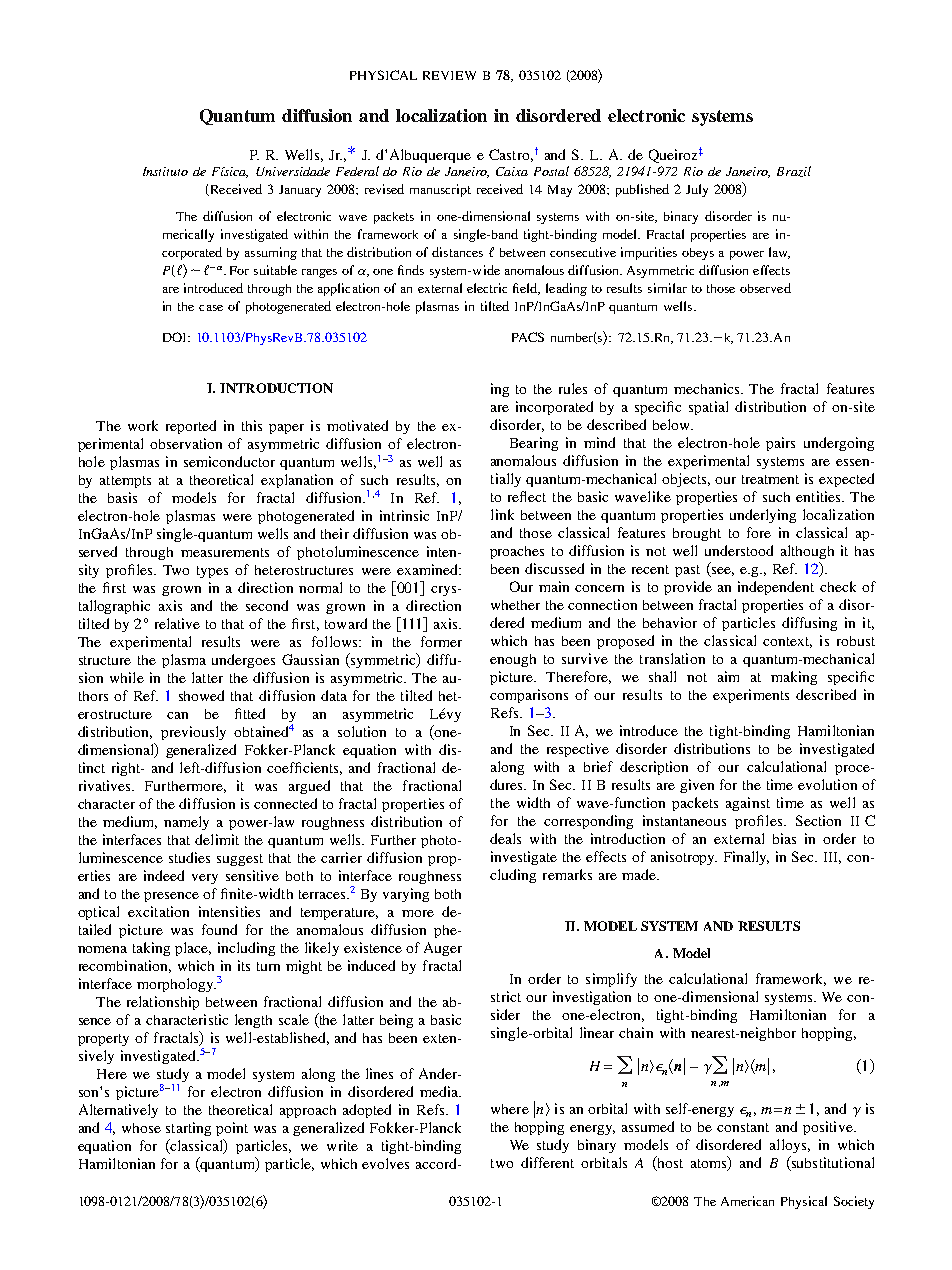 This screenshot has width=952, height=1270. Describe the element at coordinates (794, 171) in the screenshot. I see `Brazil` at that location.
